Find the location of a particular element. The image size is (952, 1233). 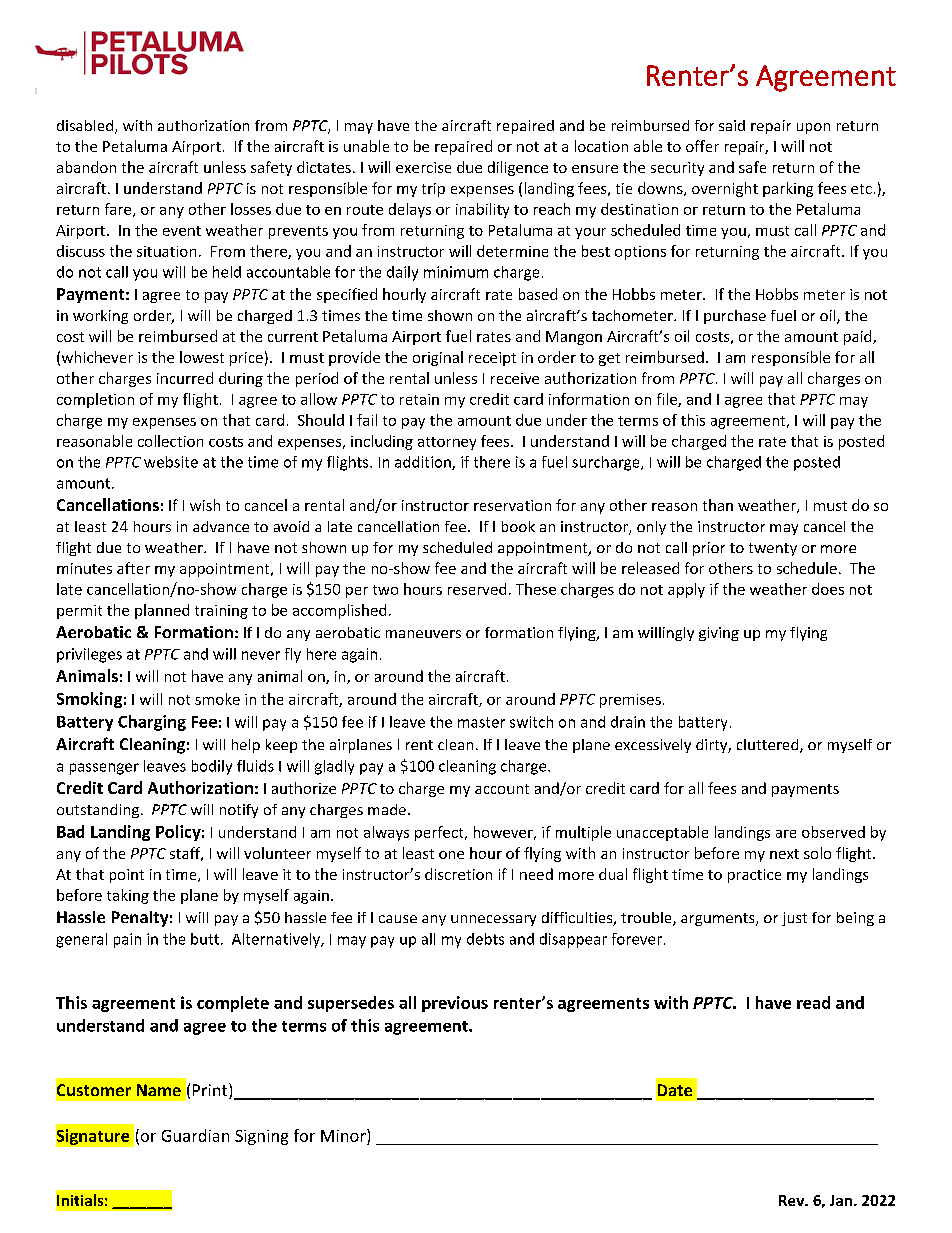

parking is located at coordinates (788, 189).
